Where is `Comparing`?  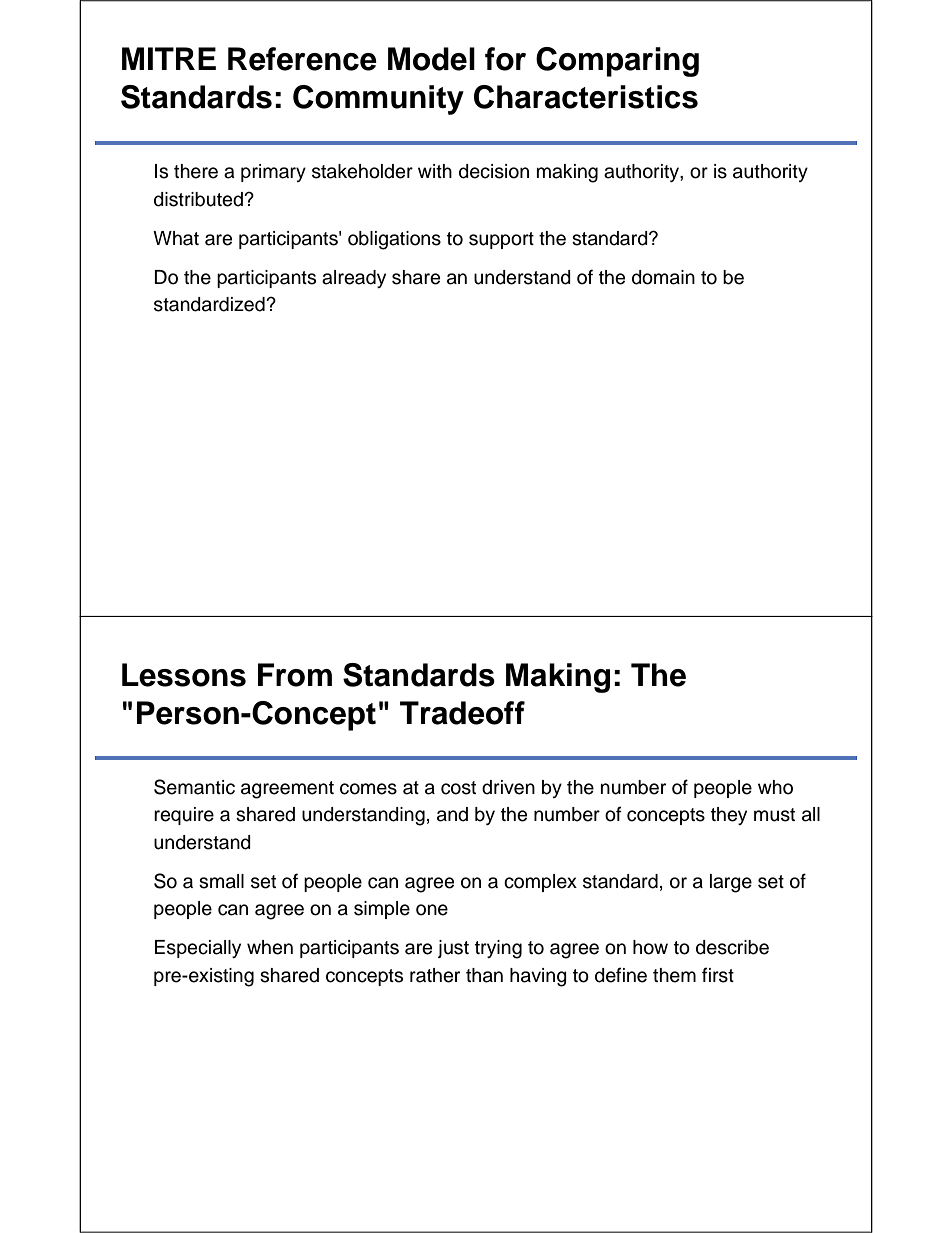
Comparing is located at coordinates (617, 62).
